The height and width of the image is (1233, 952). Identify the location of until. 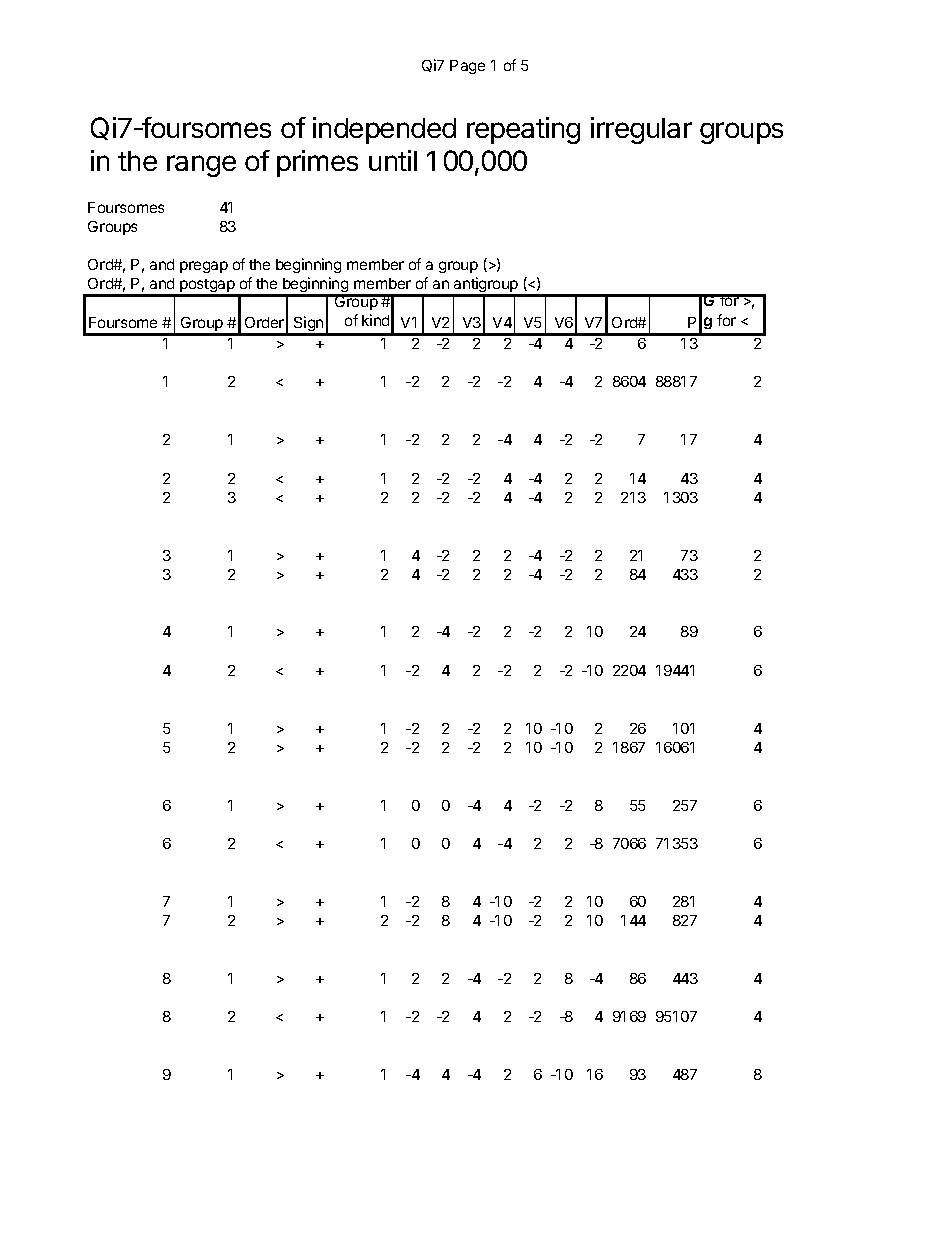
(393, 160).
